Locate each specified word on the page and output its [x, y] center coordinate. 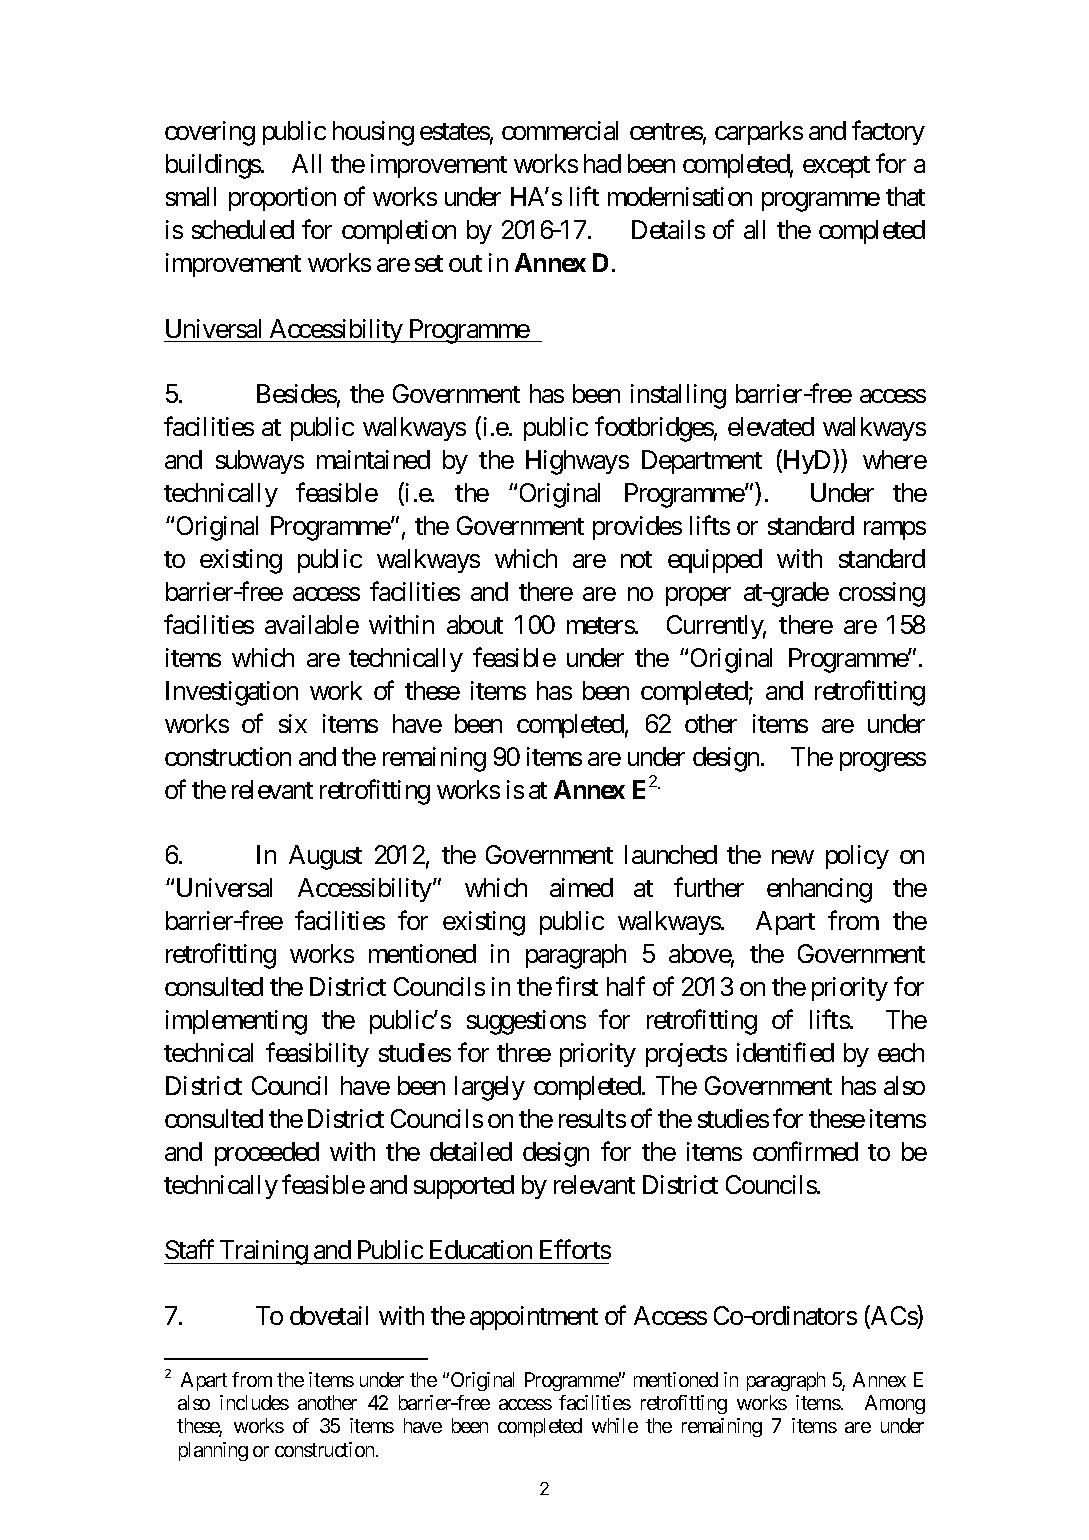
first [577, 986]
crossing [882, 594]
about [475, 624]
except [836, 167]
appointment [534, 1318]
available [312, 624]
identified [785, 1052]
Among [895, 1404]
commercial [560, 130]
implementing [236, 1022]
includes [254, 1402]
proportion [282, 199]
